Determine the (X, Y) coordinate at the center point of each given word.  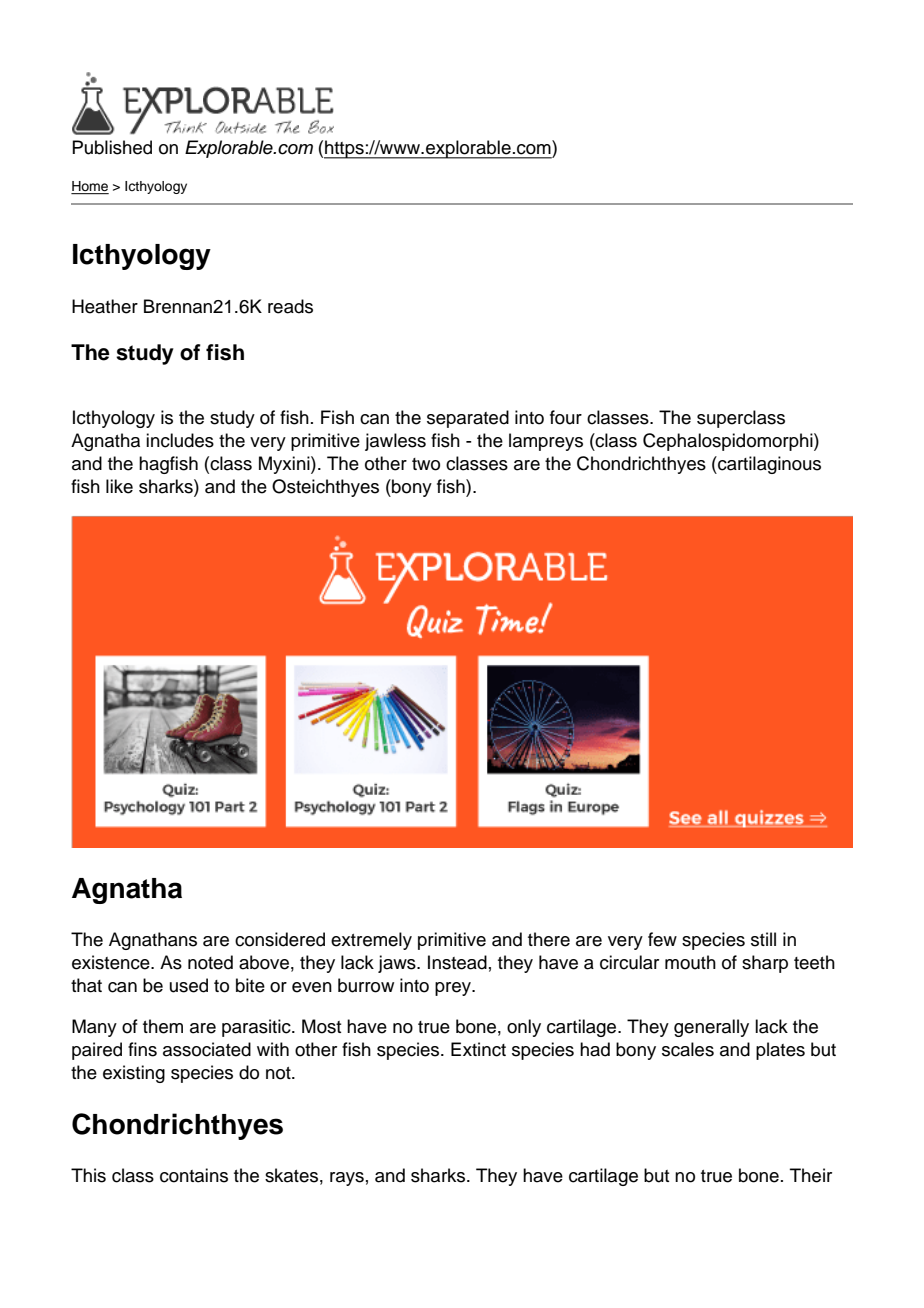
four (566, 417)
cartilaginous (768, 465)
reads (290, 306)
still (763, 939)
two (426, 464)
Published (112, 147)
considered (280, 939)
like (119, 486)
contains (194, 1175)
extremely (371, 941)
